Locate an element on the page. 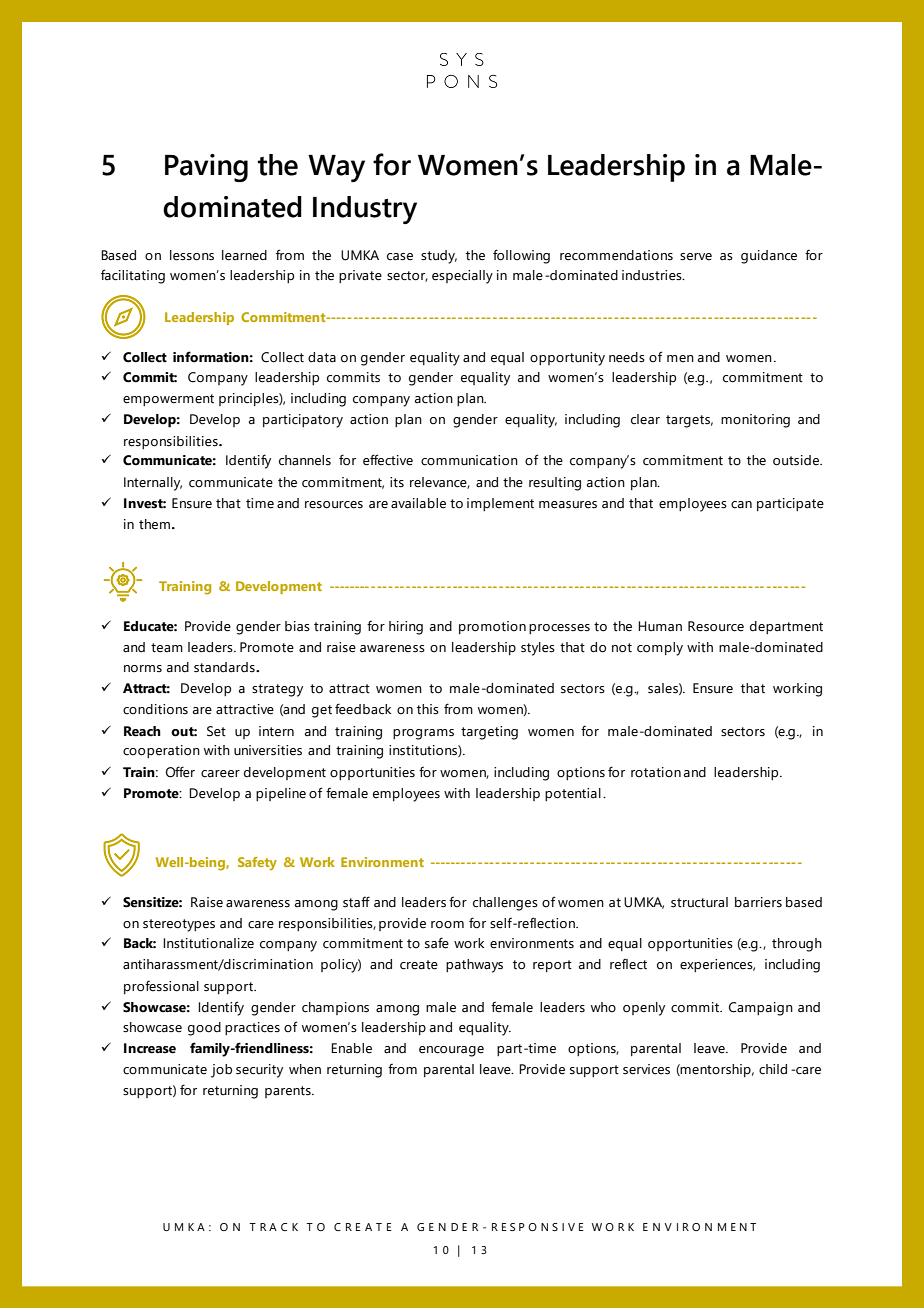  Human is located at coordinates (660, 626).
